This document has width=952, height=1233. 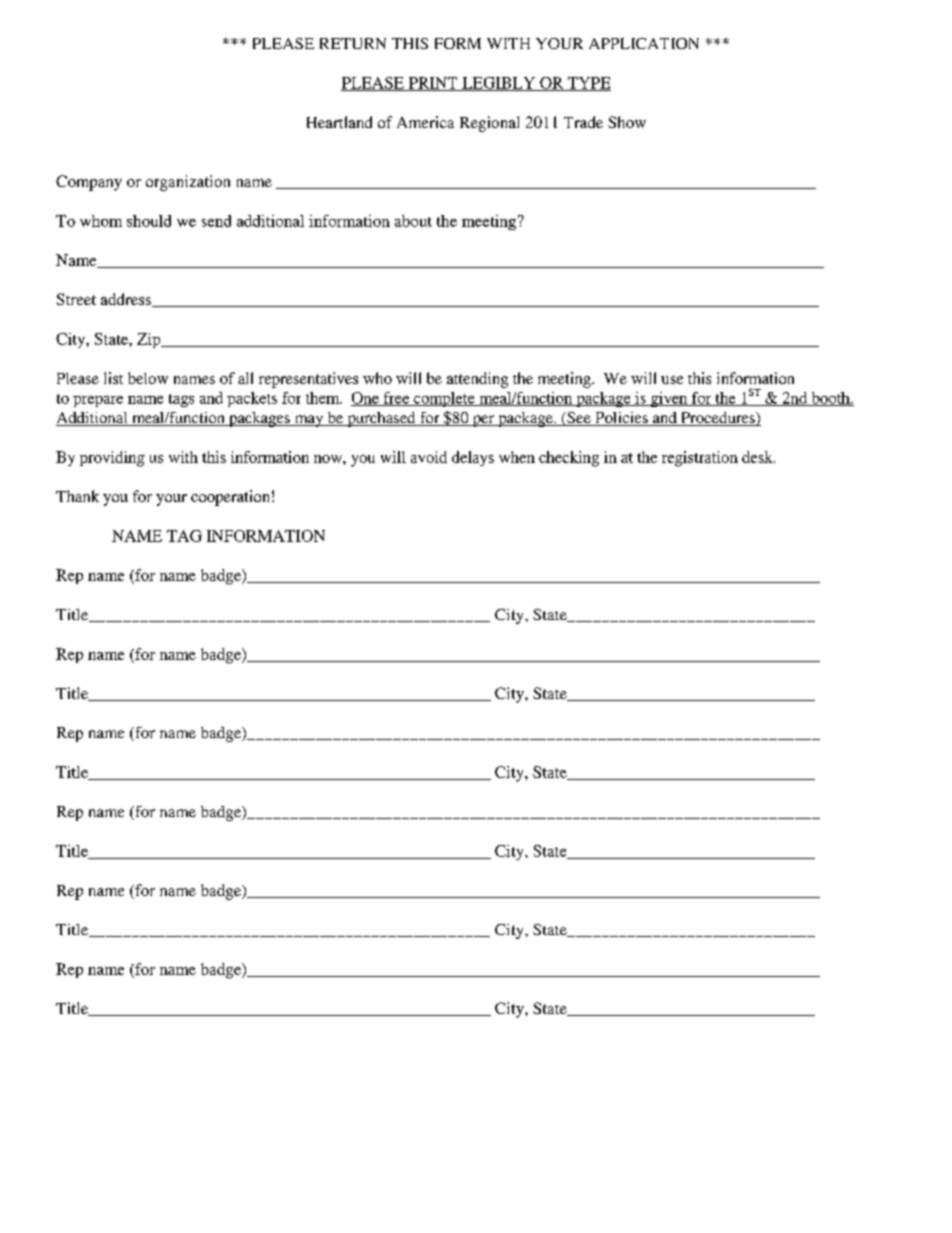 I want to click on about, so click(x=413, y=221).
